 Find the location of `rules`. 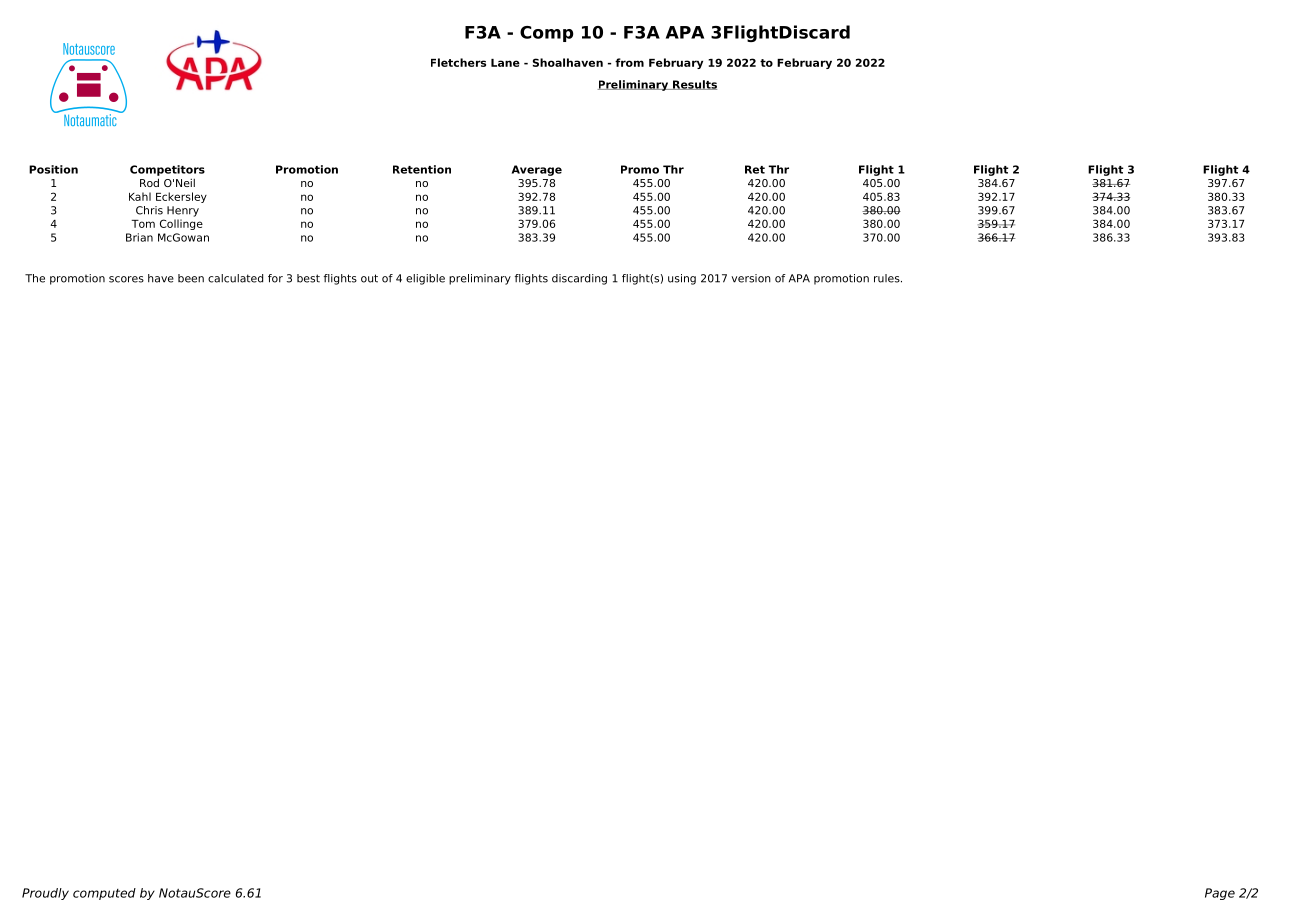

rules is located at coordinates (888, 278).
